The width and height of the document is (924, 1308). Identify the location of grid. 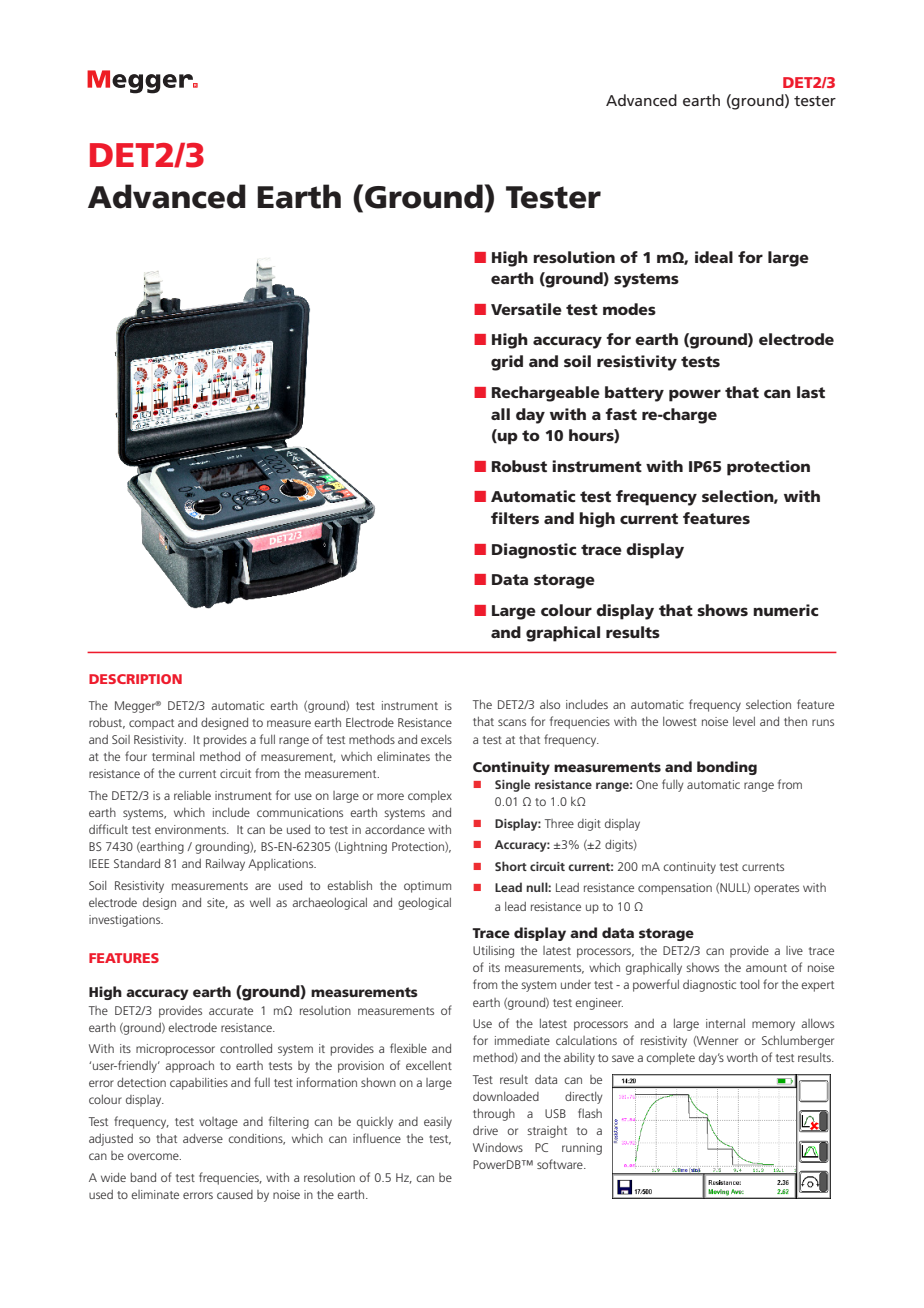
(507, 363).
